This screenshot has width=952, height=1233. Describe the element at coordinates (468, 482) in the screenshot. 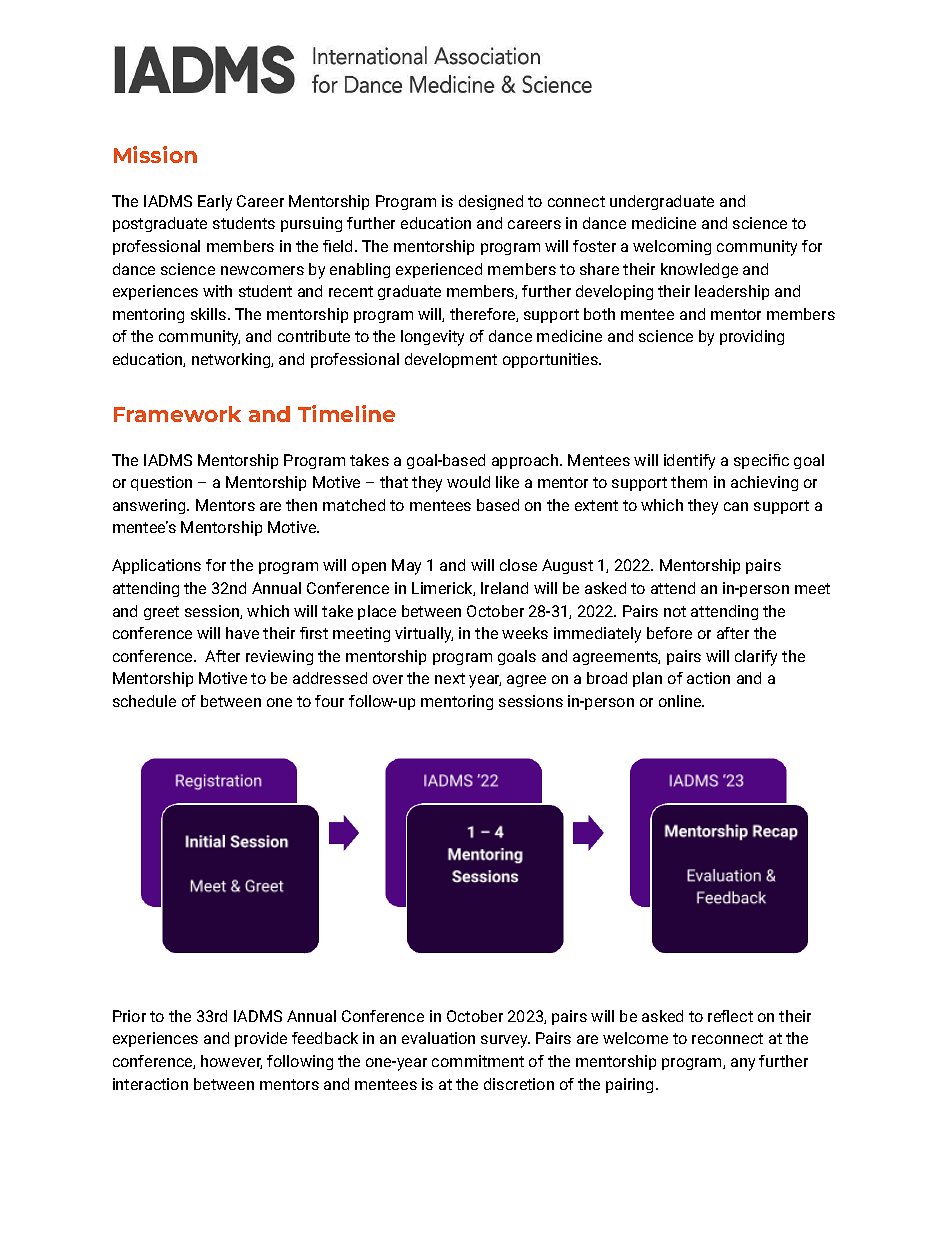

I see `would` at that location.
